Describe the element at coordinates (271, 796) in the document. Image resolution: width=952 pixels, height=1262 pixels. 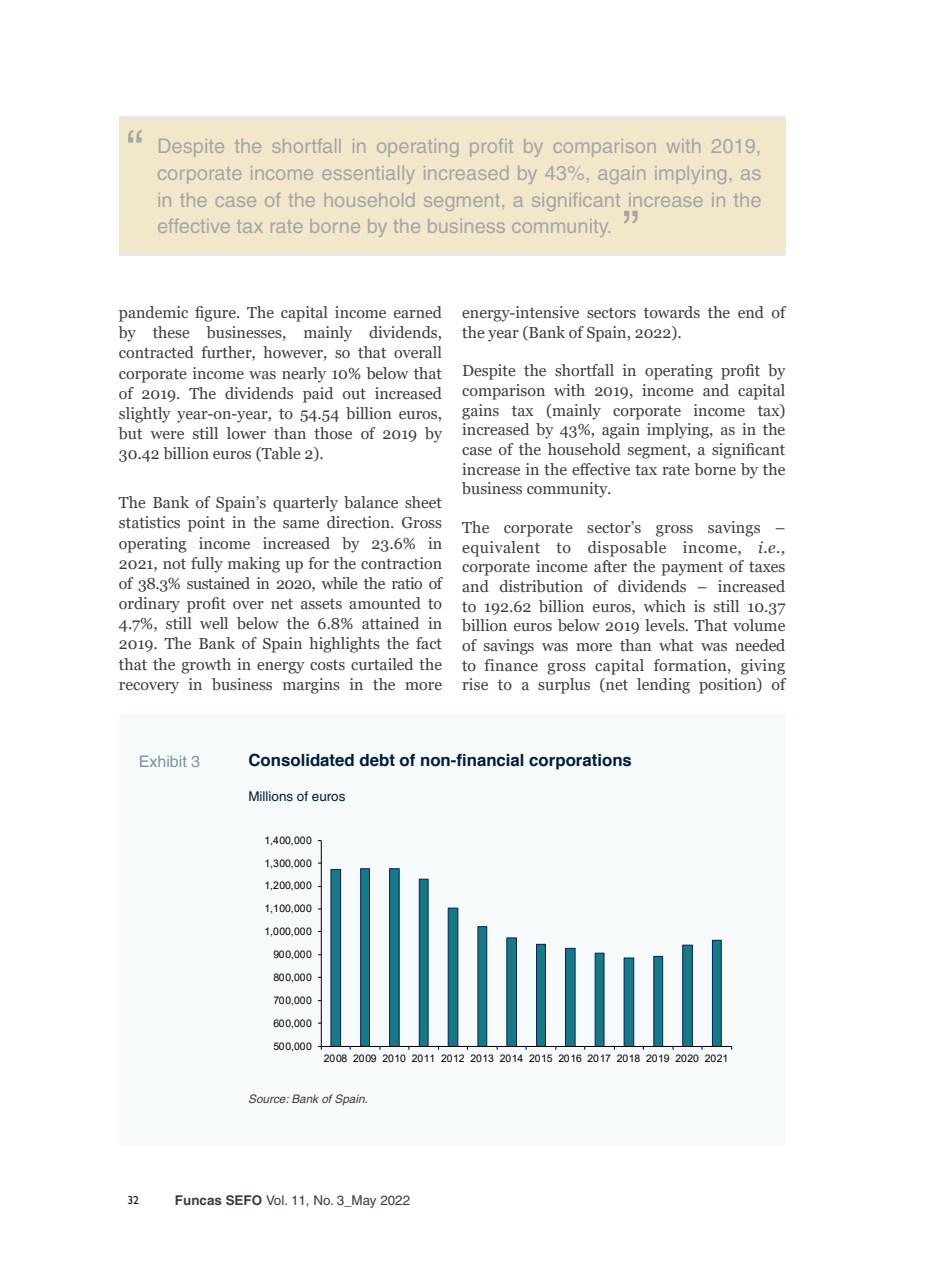
I see `Millions` at that location.
